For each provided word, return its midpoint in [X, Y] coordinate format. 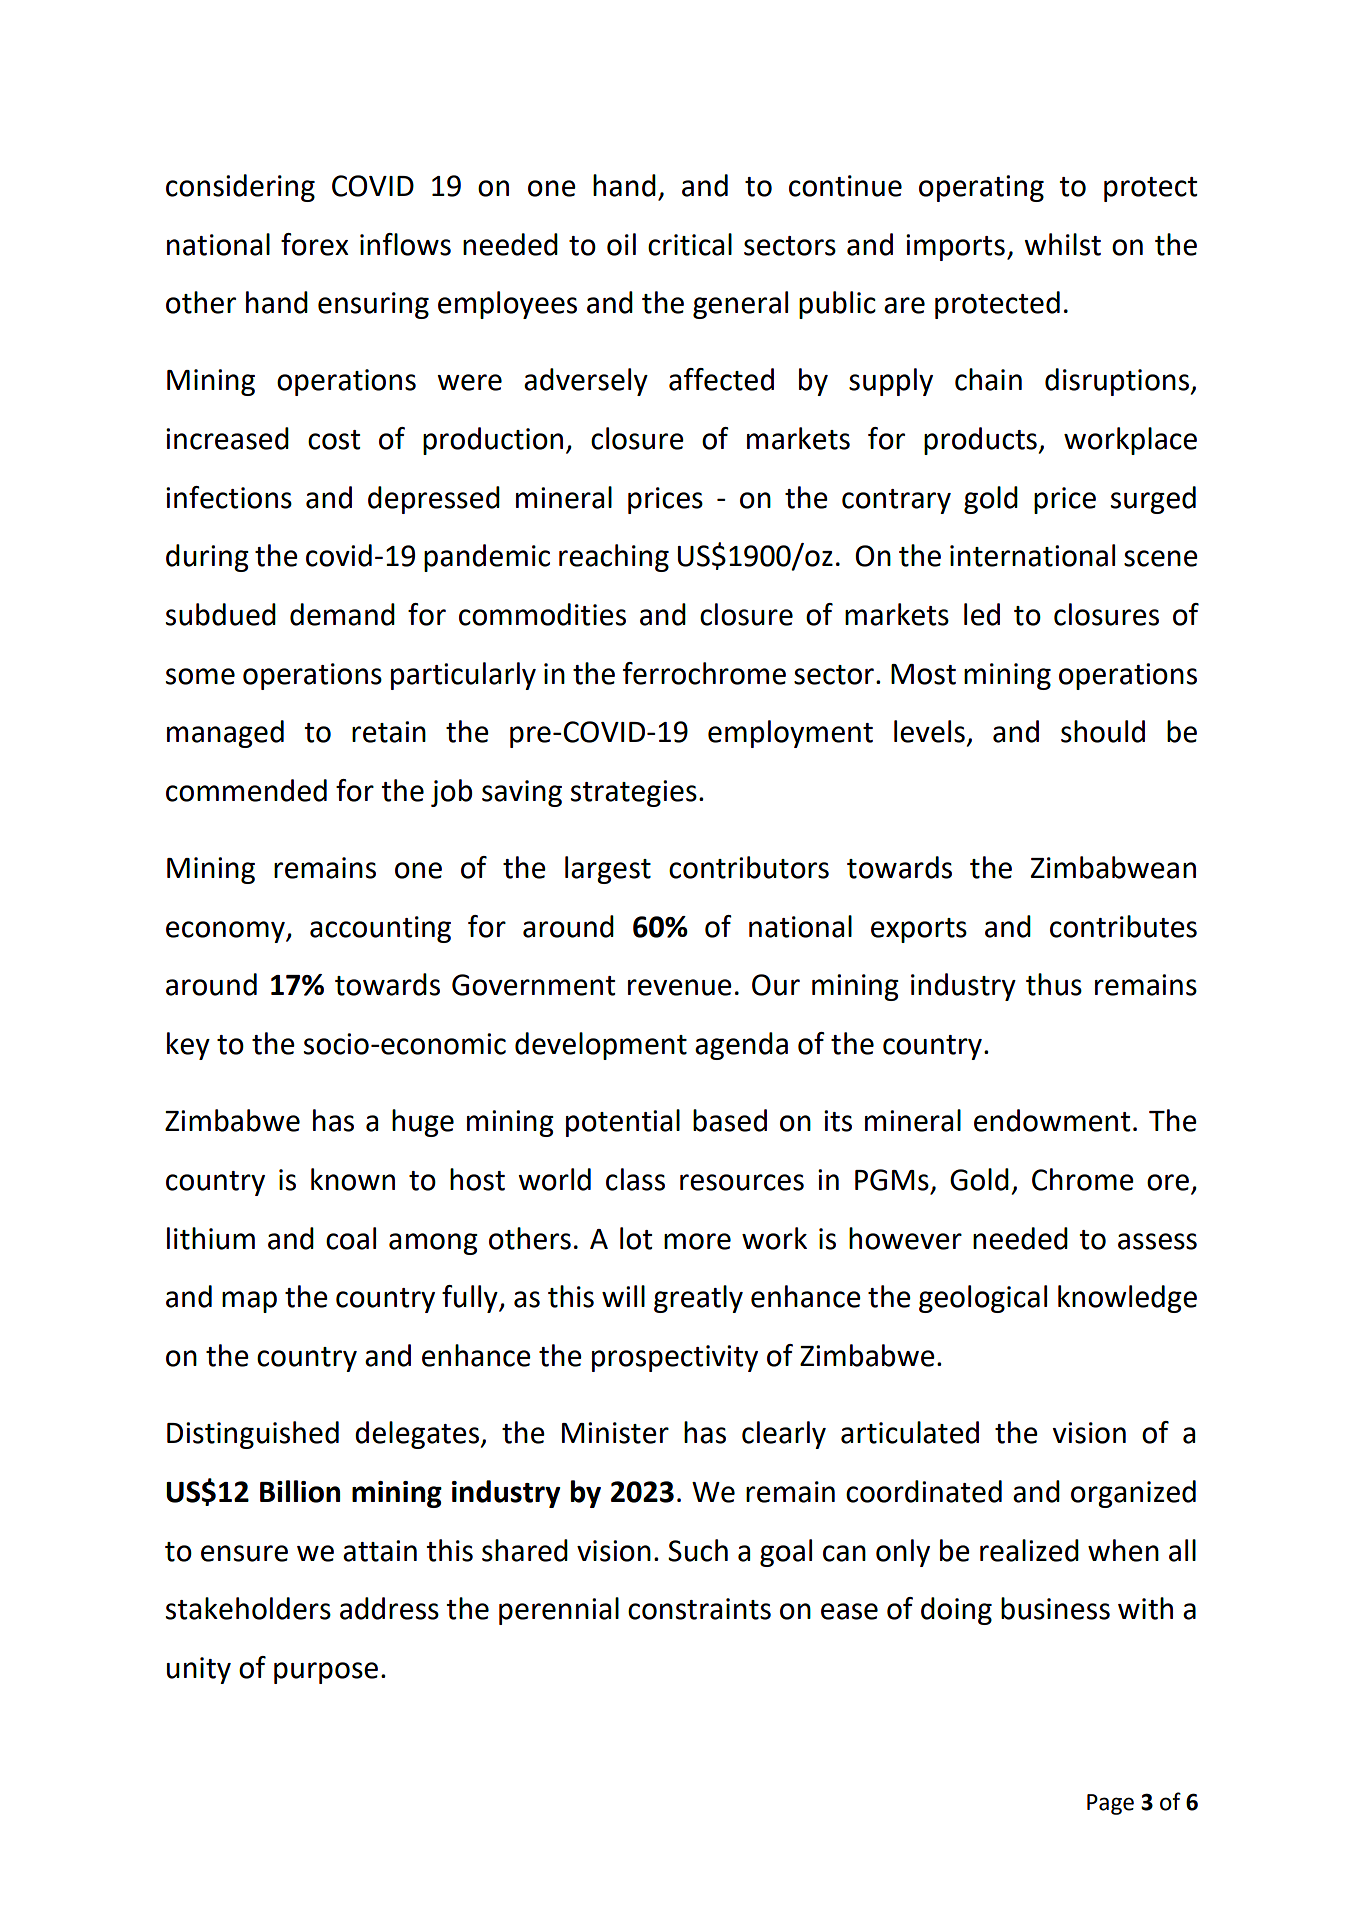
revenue [680, 987]
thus [1054, 984]
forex [315, 244]
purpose [326, 1673]
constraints [699, 1609]
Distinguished [253, 1435]
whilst [1062, 244]
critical [690, 244]
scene [1161, 558]
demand [342, 614]
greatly [698, 1299]
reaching [614, 558]
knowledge [1127, 1299]
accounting [380, 929]
